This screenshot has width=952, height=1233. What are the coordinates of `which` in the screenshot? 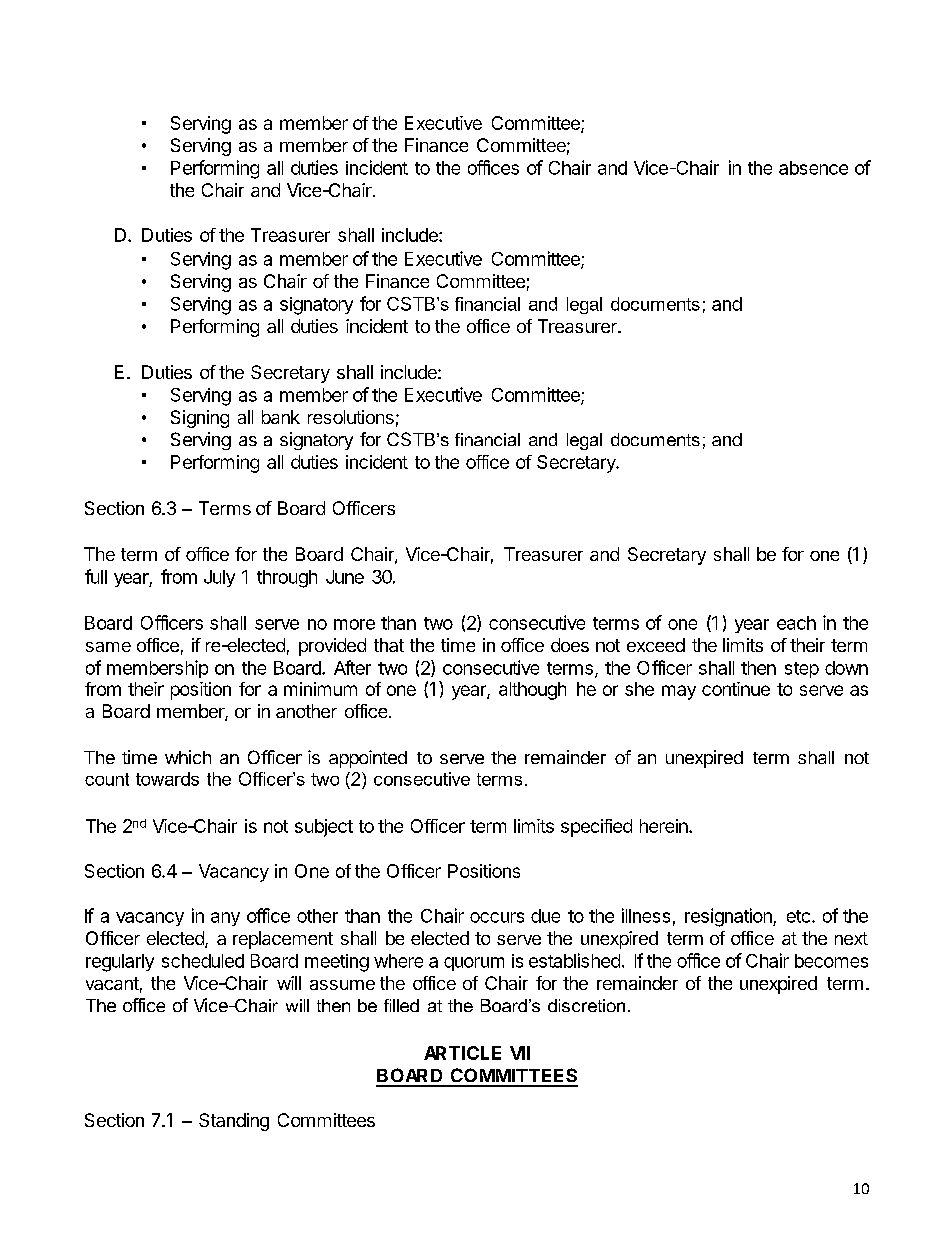 It's located at (188, 757).
